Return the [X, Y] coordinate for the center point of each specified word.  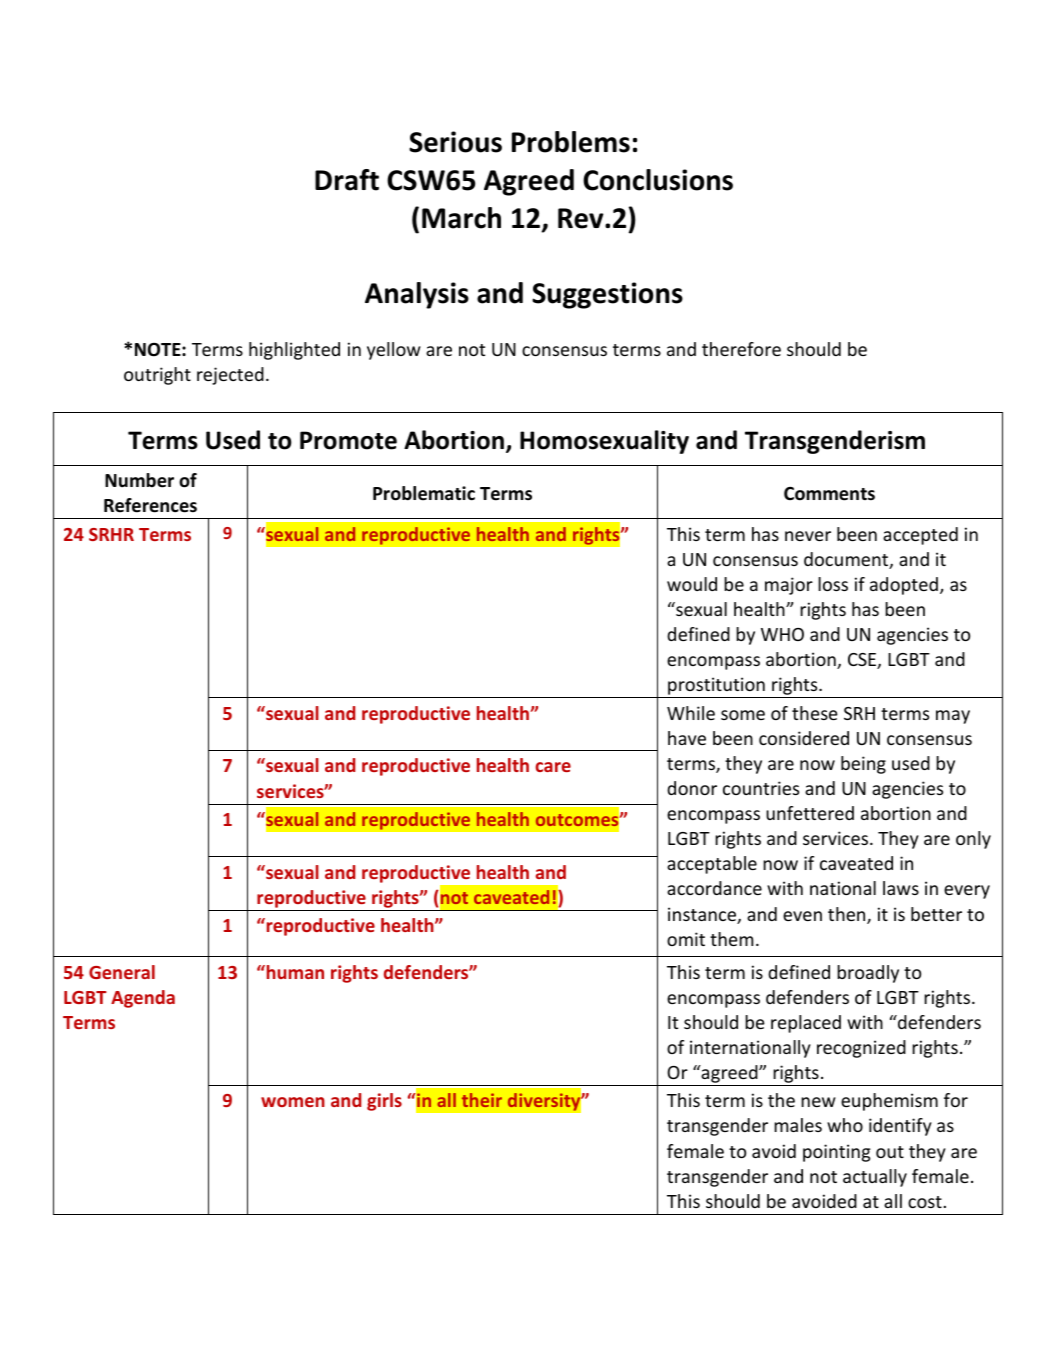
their [482, 1100]
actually [875, 1178]
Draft [347, 180]
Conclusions [658, 180]
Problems [571, 142]
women [293, 1102]
